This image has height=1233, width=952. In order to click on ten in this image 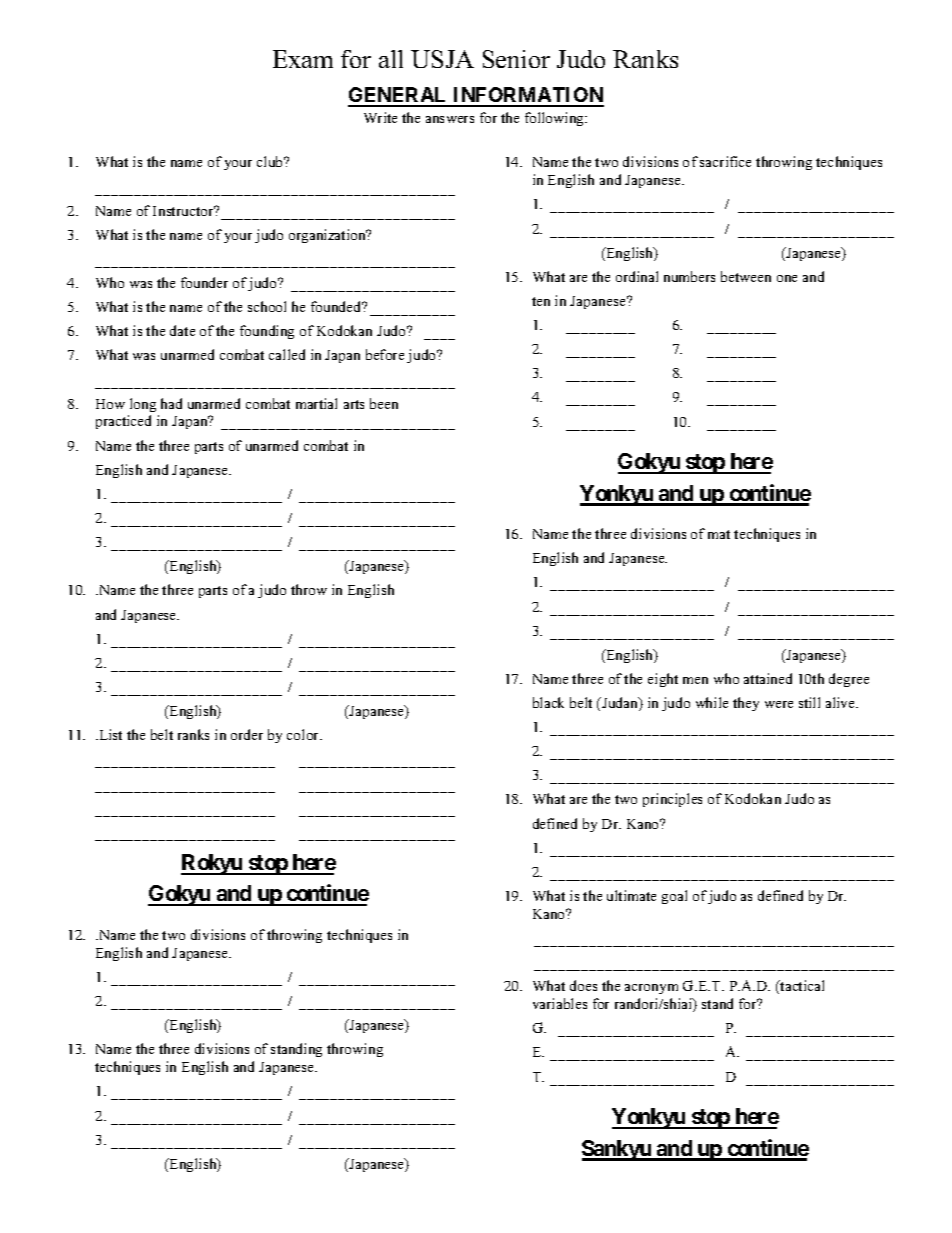, I will do `click(541, 301)`.
